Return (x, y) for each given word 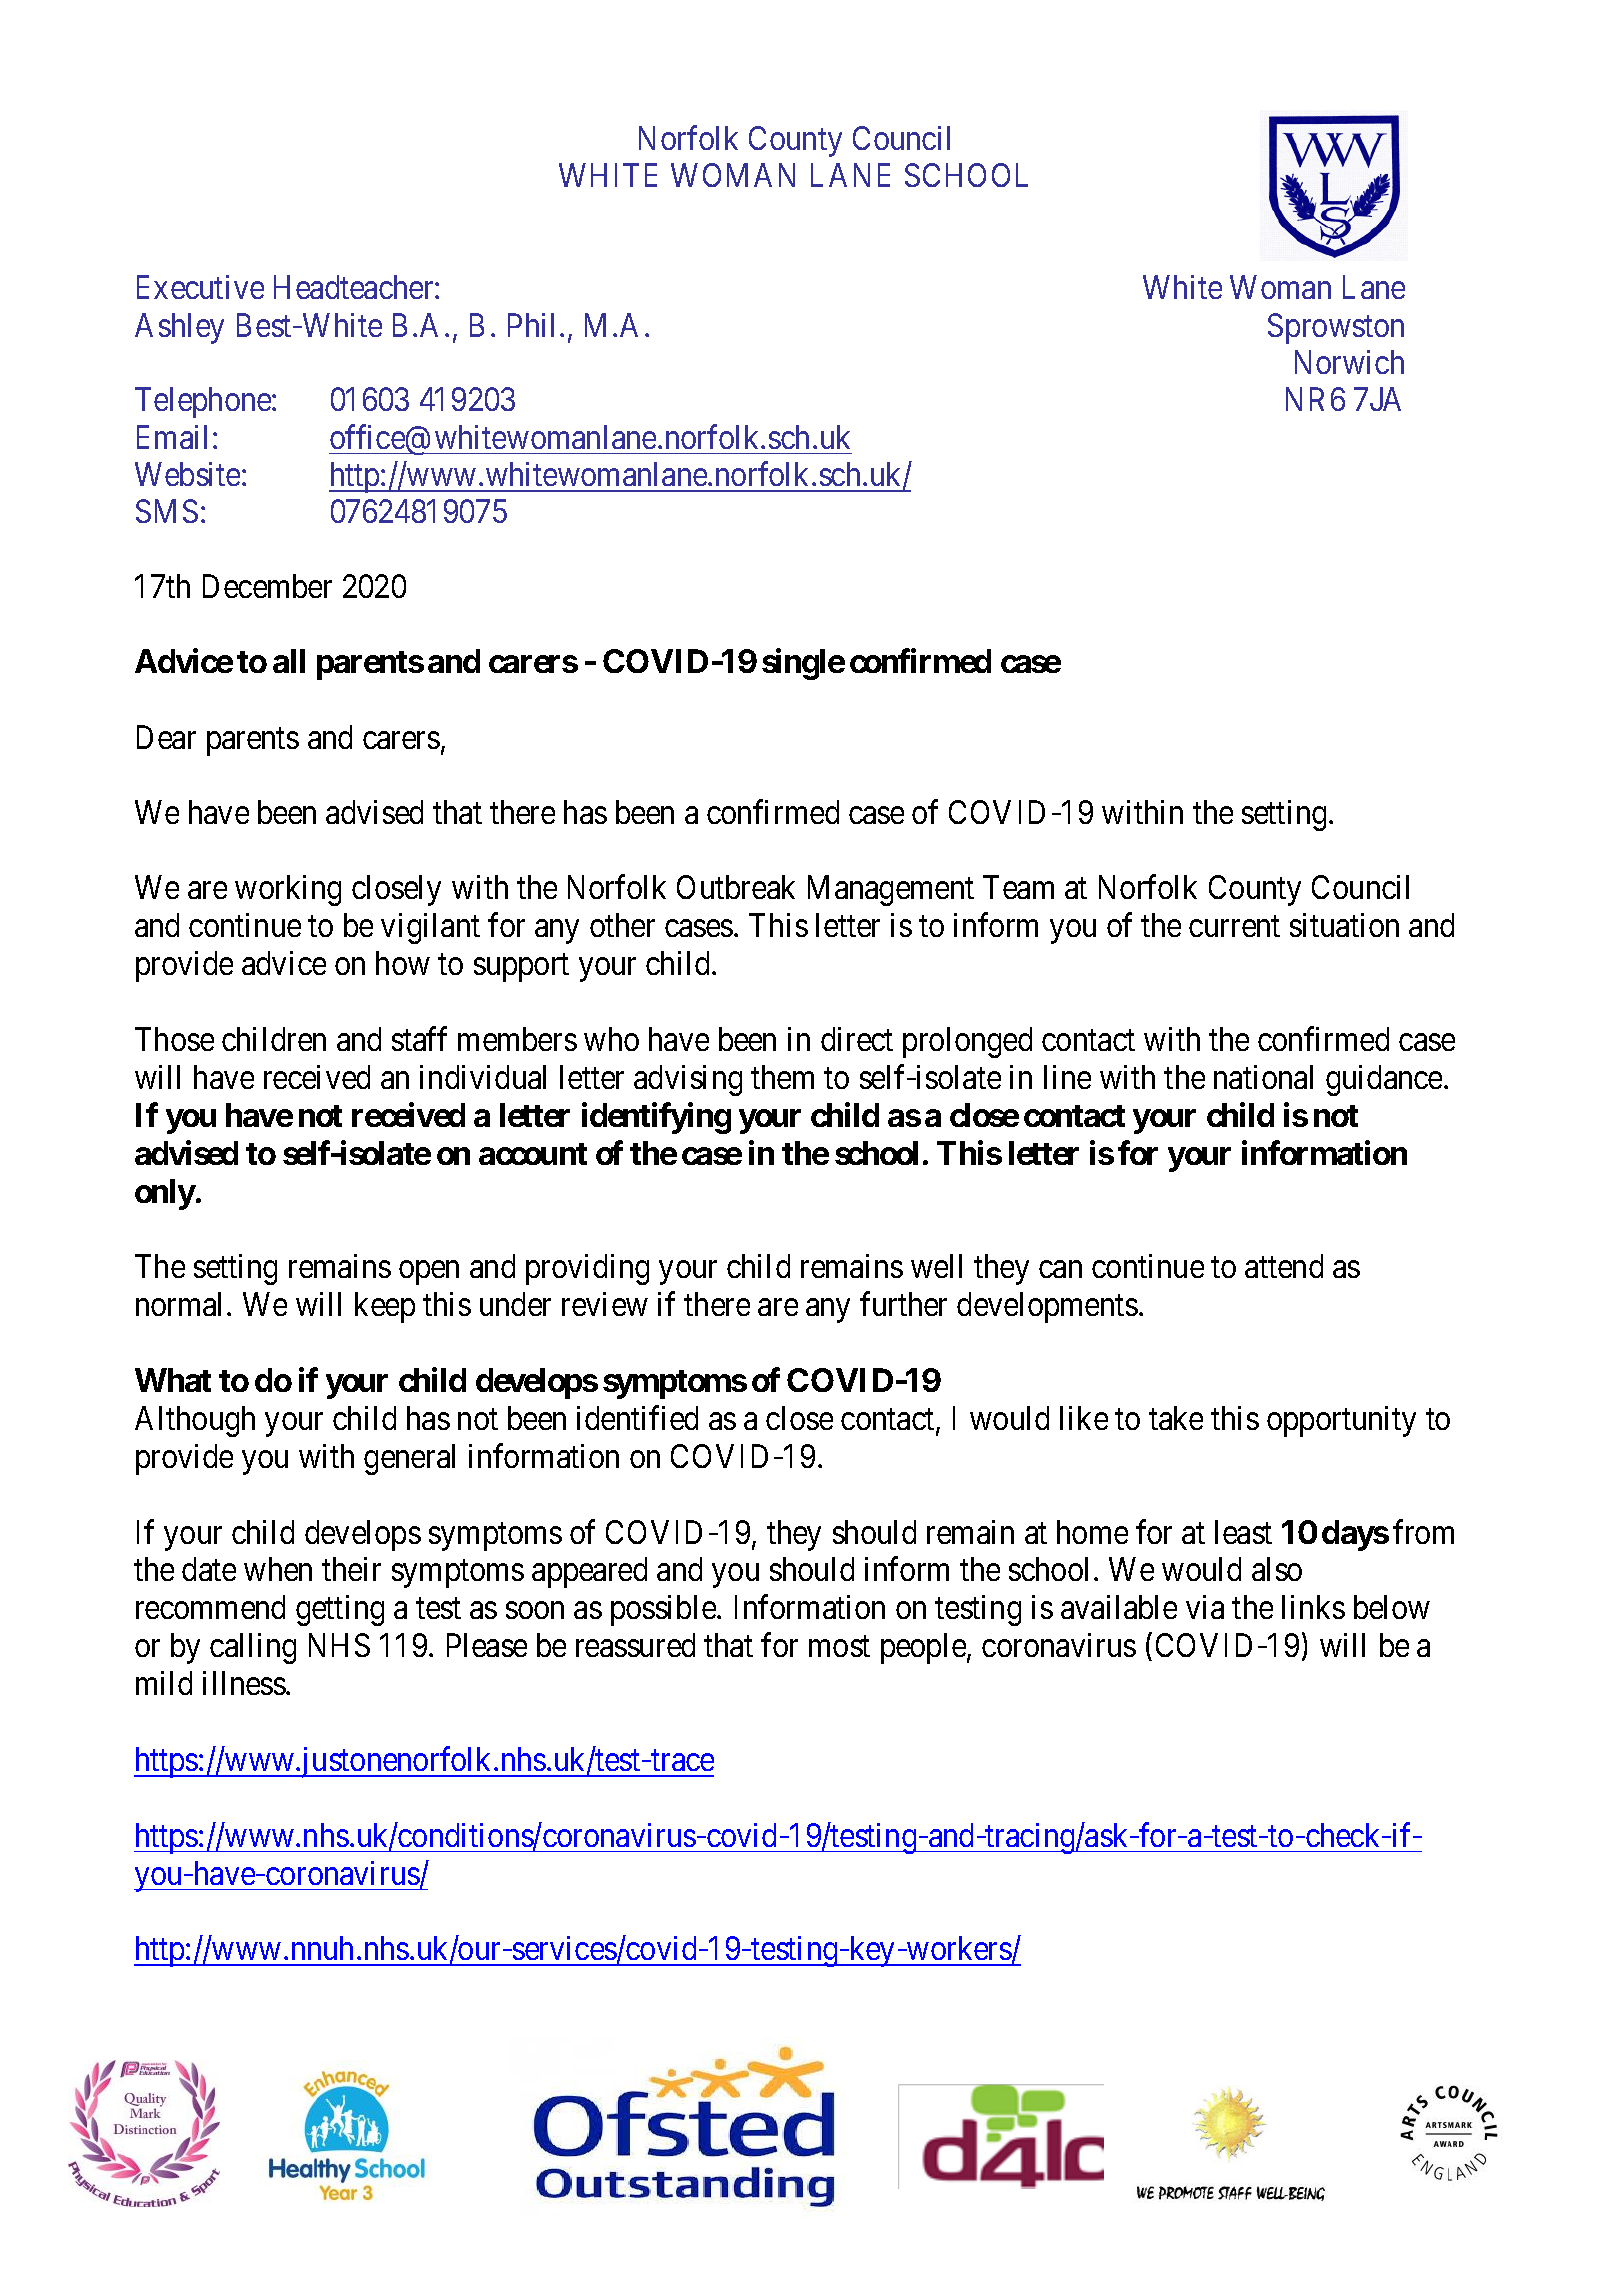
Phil (531, 325)
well (936, 1266)
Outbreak (736, 887)
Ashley (179, 328)
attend (1284, 1266)
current (1234, 927)
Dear (166, 737)
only (165, 1194)
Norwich (1349, 362)
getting (340, 1610)
